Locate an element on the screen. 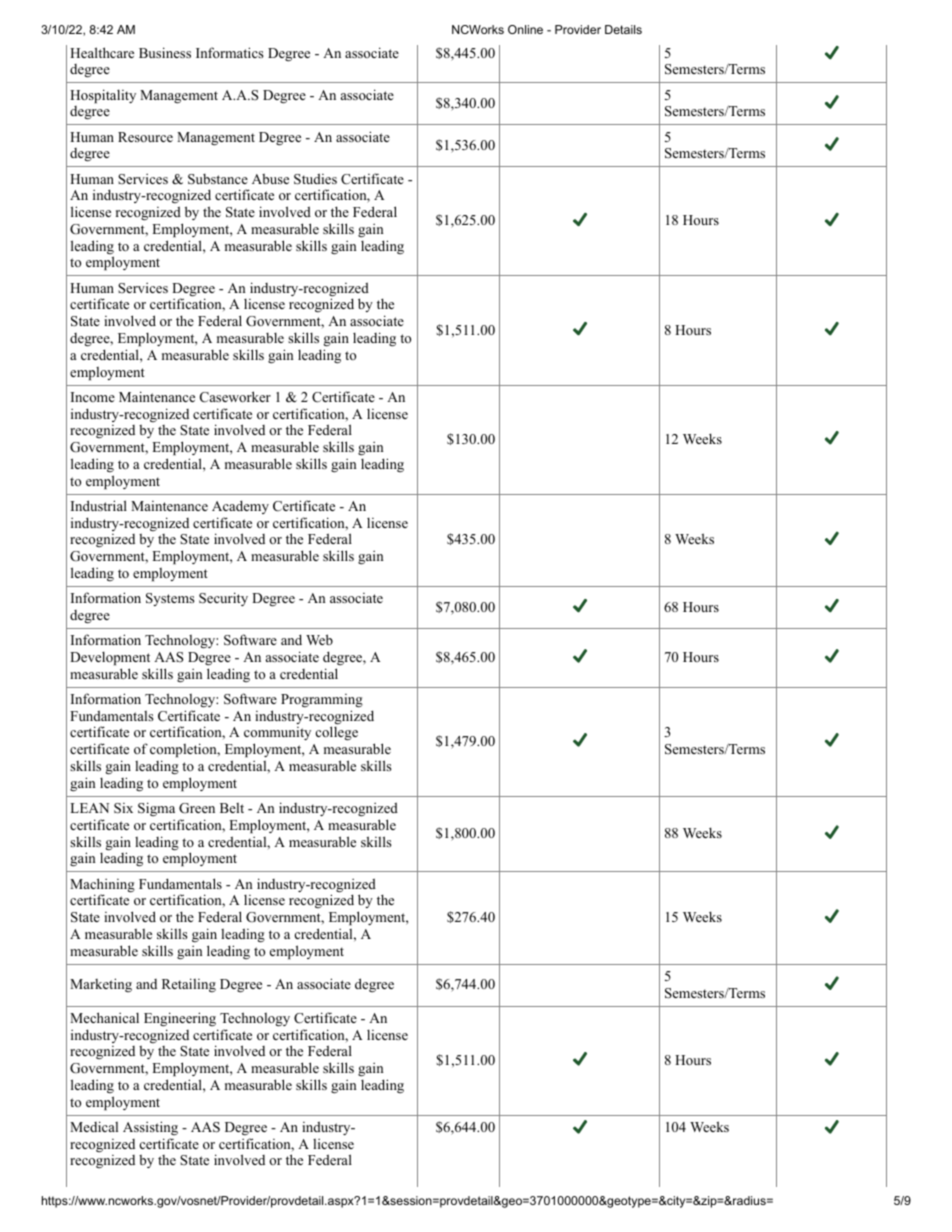 The image size is (952, 1232). college is located at coordinates (337, 733).
